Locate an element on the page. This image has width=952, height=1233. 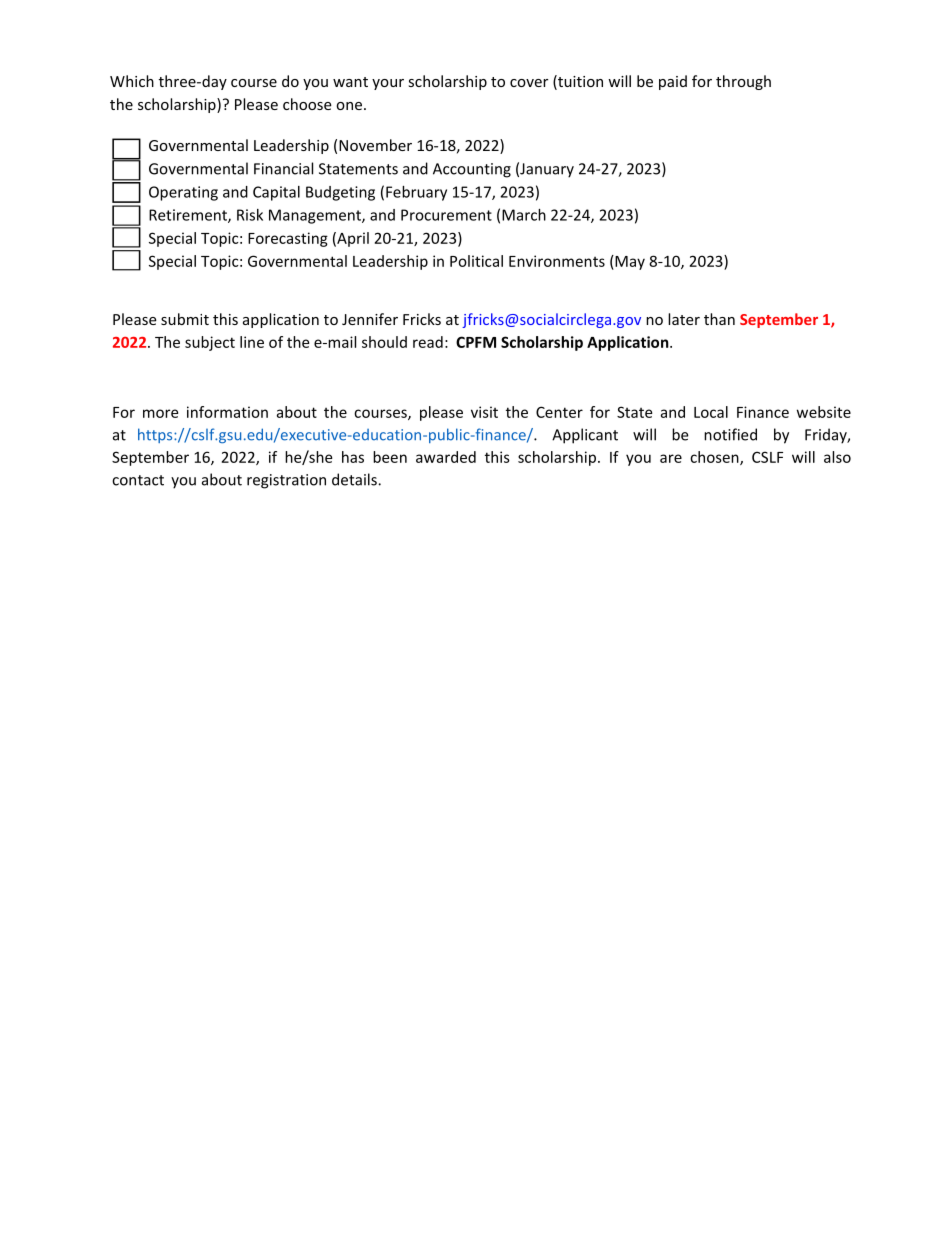
Retirement is located at coordinates (189, 216).
